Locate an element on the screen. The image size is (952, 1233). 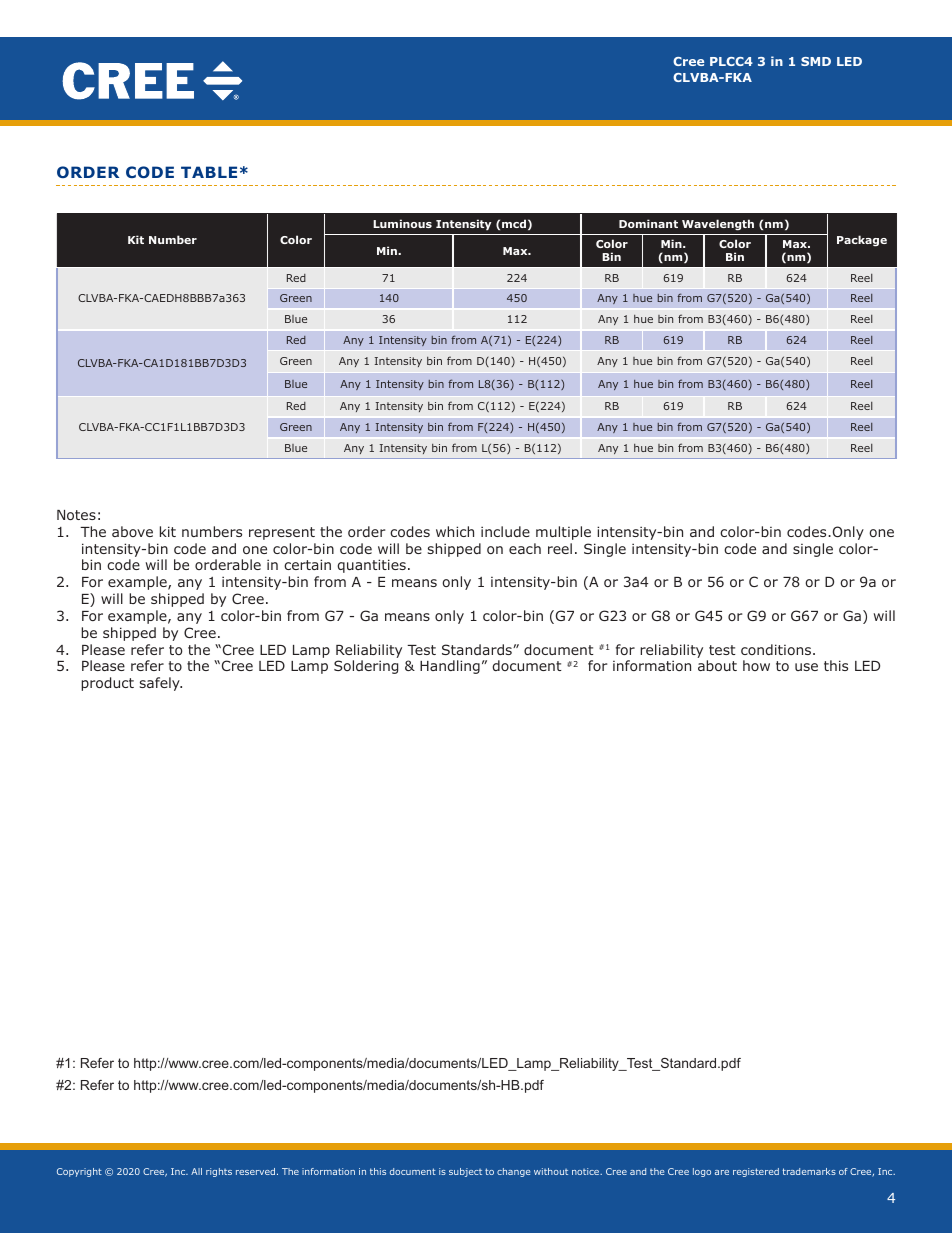
multiple is located at coordinates (563, 533).
